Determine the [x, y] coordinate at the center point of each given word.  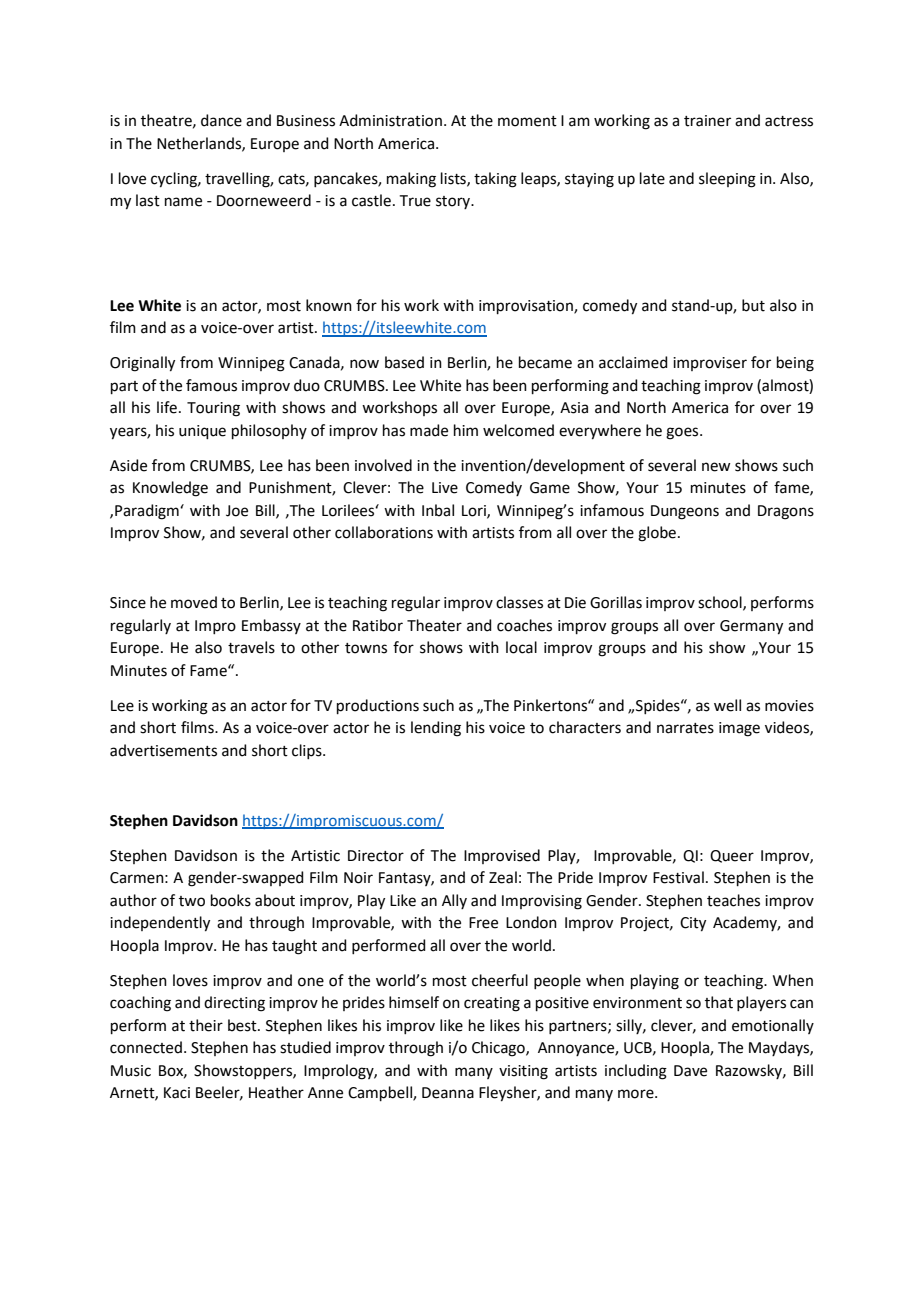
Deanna [448, 1093]
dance [221, 120]
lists [454, 179]
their [206, 1025]
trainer [707, 121]
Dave [690, 1071]
